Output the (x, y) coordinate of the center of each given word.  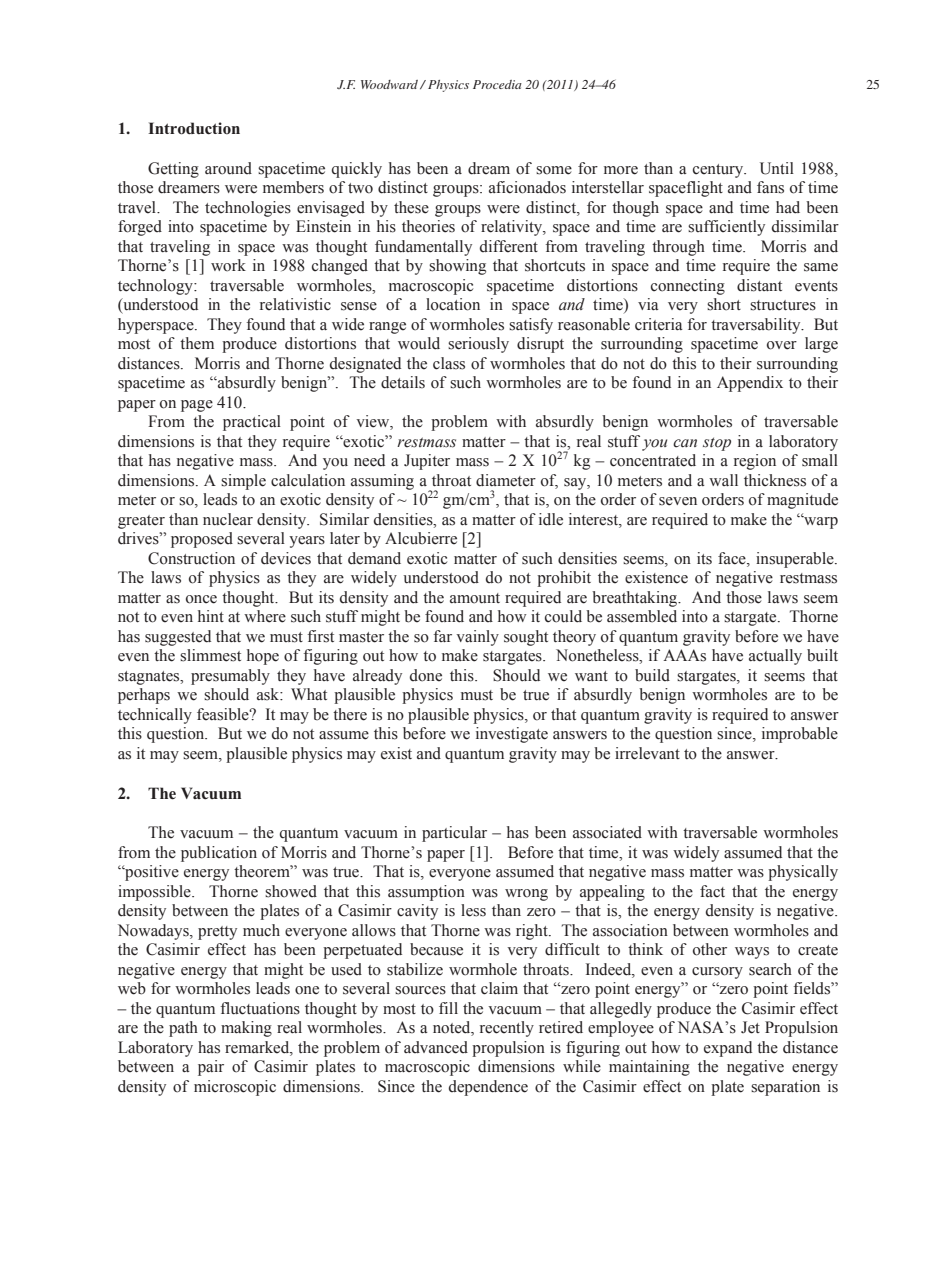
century (719, 171)
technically (155, 716)
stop (717, 444)
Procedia (497, 84)
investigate (512, 735)
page (197, 406)
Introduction (194, 128)
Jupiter (427, 462)
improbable (800, 735)
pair (211, 1068)
